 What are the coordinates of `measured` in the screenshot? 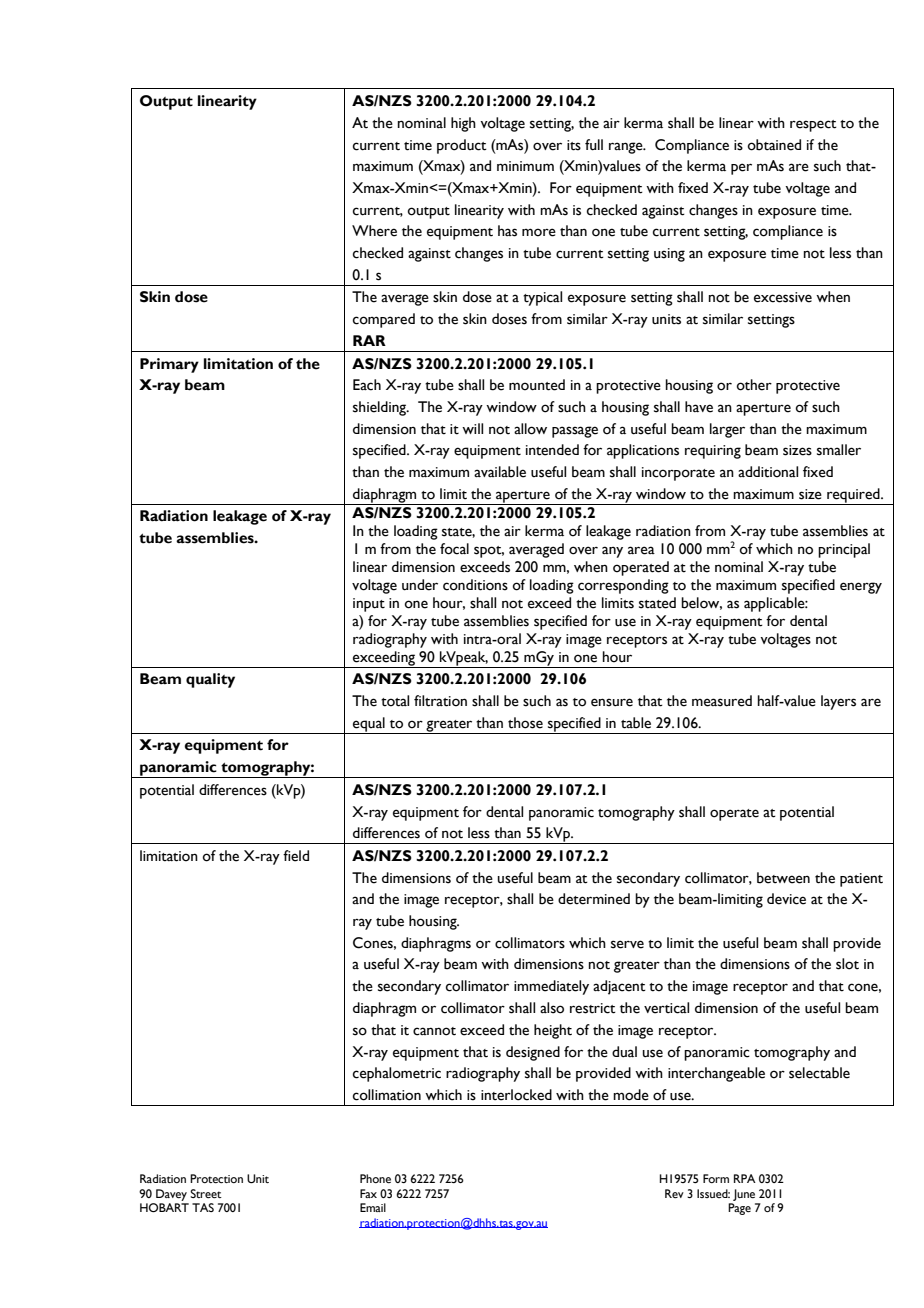 It's located at (722, 701).
